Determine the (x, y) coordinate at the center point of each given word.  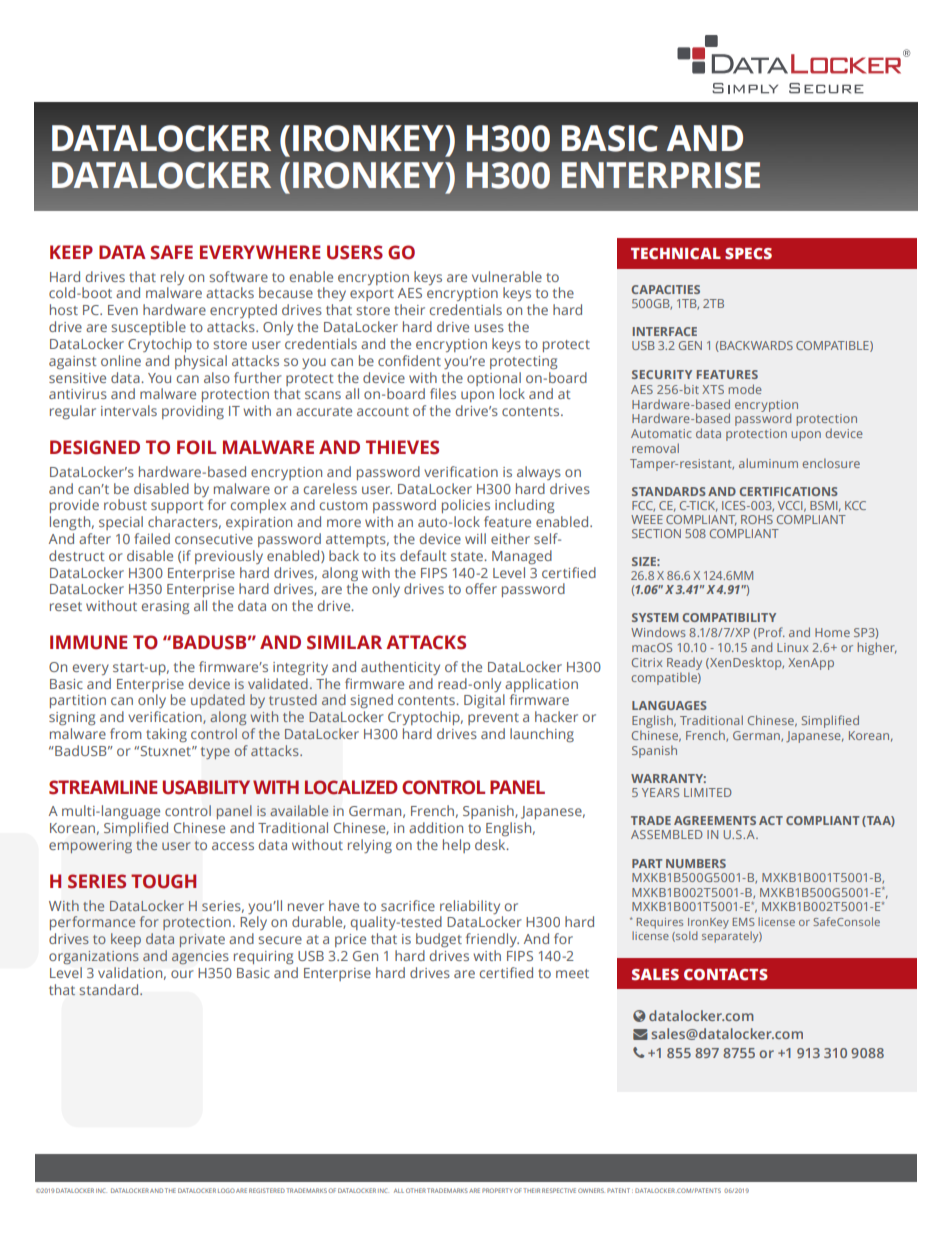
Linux (793, 647)
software (238, 276)
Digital (484, 701)
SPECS (748, 253)
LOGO (226, 1190)
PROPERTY (497, 1190)
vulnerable (507, 276)
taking (166, 735)
